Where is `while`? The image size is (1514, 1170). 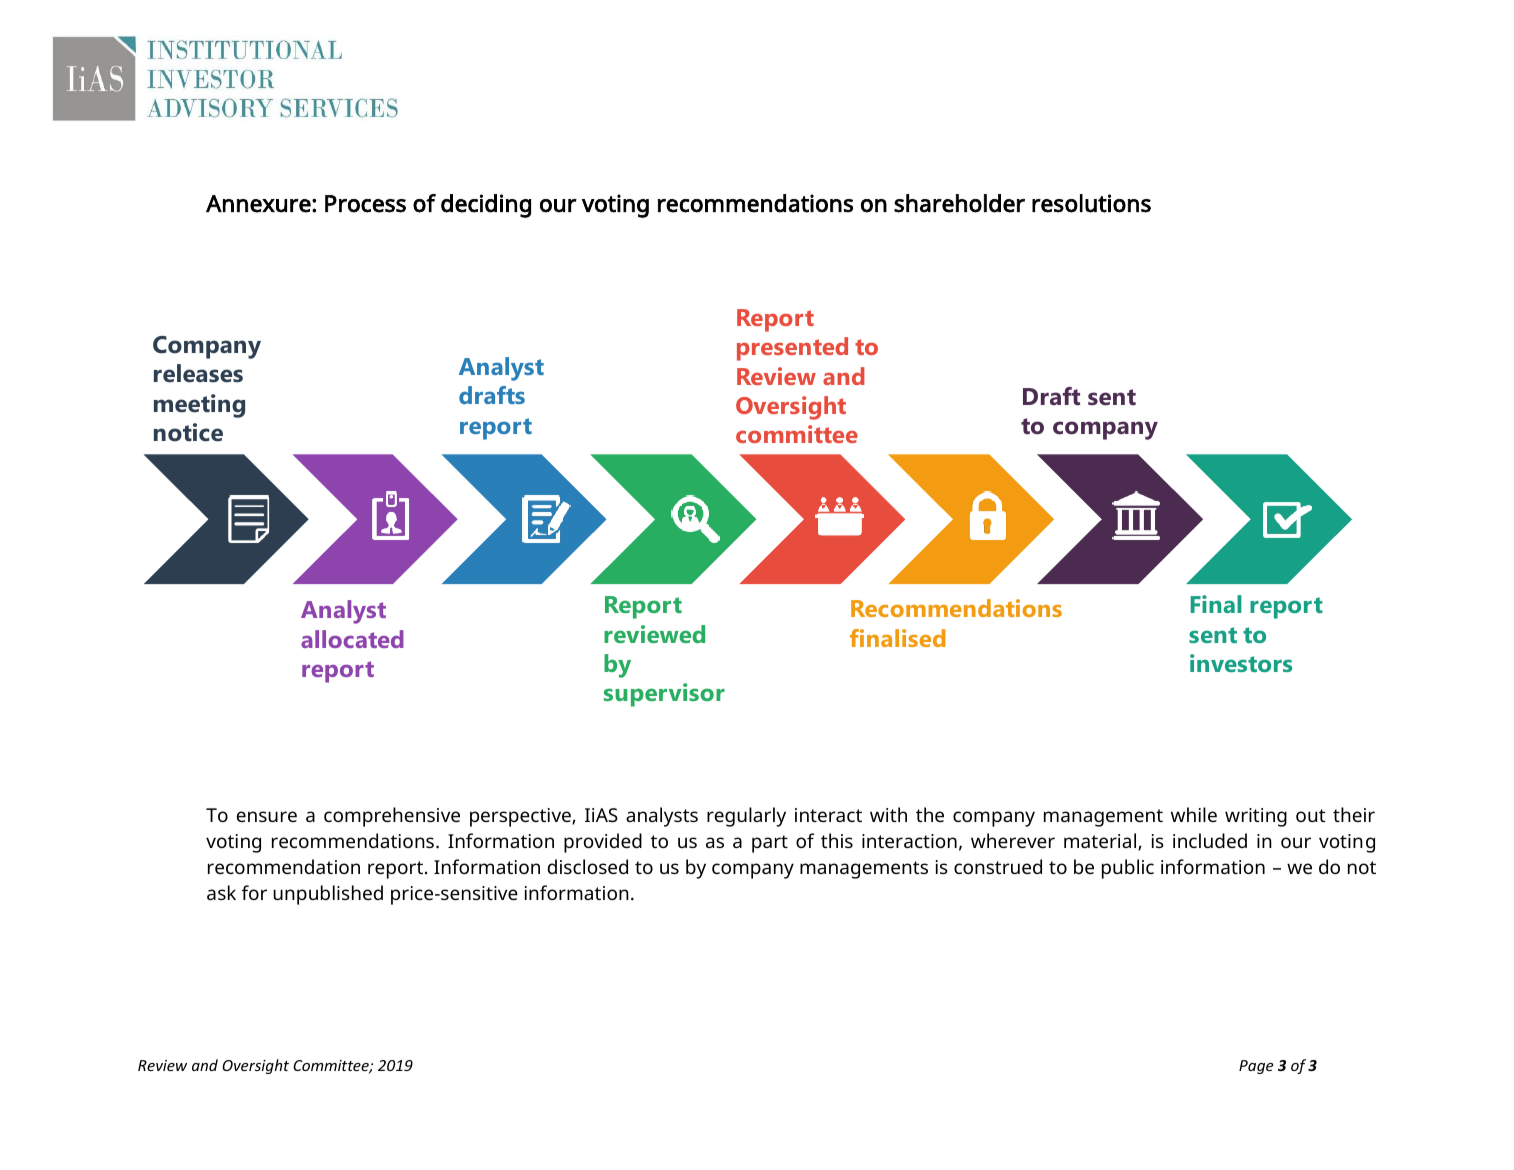
while is located at coordinates (1194, 814).
